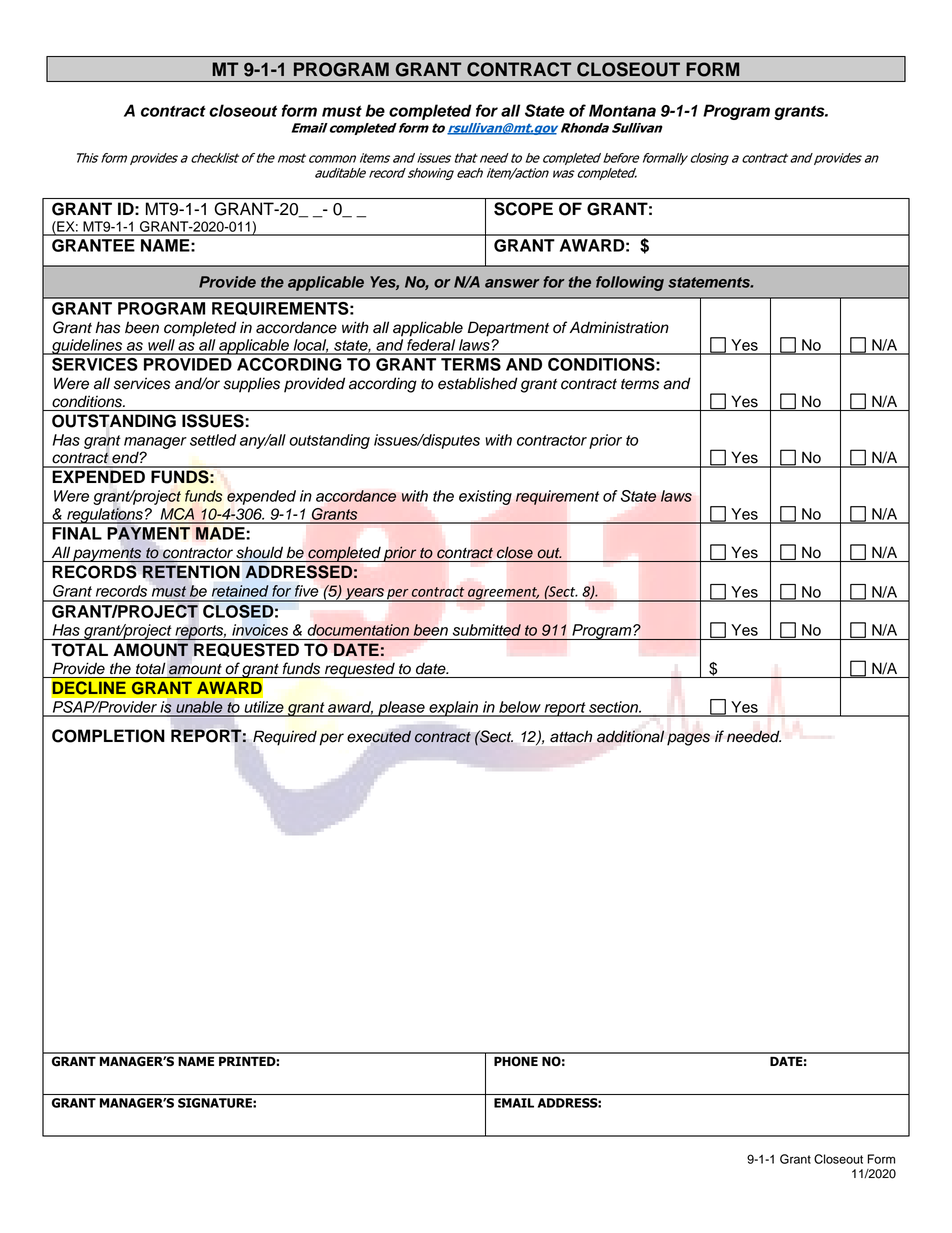  What do you see at coordinates (213, 440) in the image?
I see `settled` at bounding box center [213, 440].
